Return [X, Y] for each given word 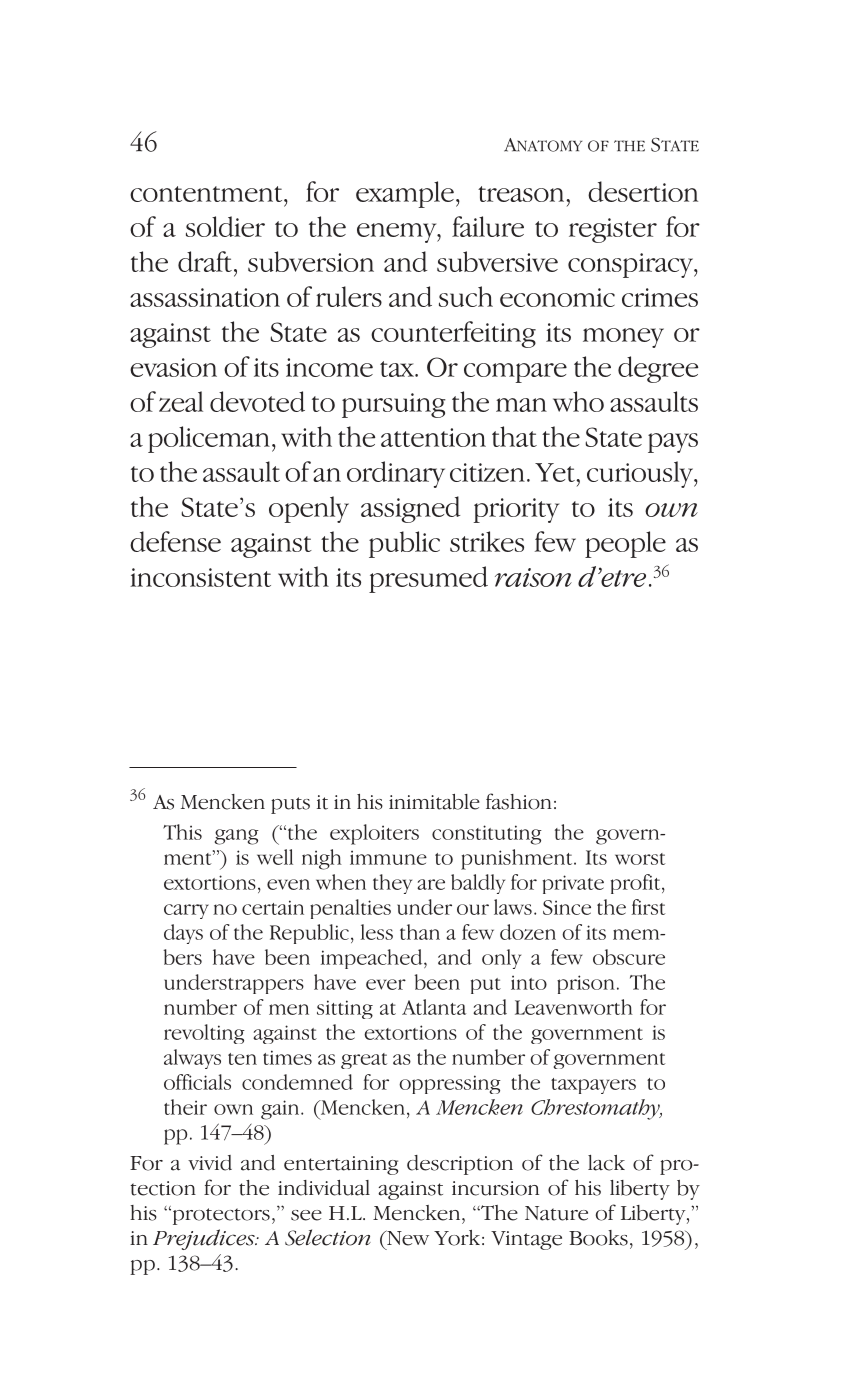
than [420, 932]
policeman [209, 439]
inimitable [434, 802]
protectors [220, 1215]
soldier [225, 226]
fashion [519, 801]
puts [290, 805]
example [405, 194]
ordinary [396, 474]
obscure [629, 957]
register [613, 230]
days [183, 934]
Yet [556, 472]
